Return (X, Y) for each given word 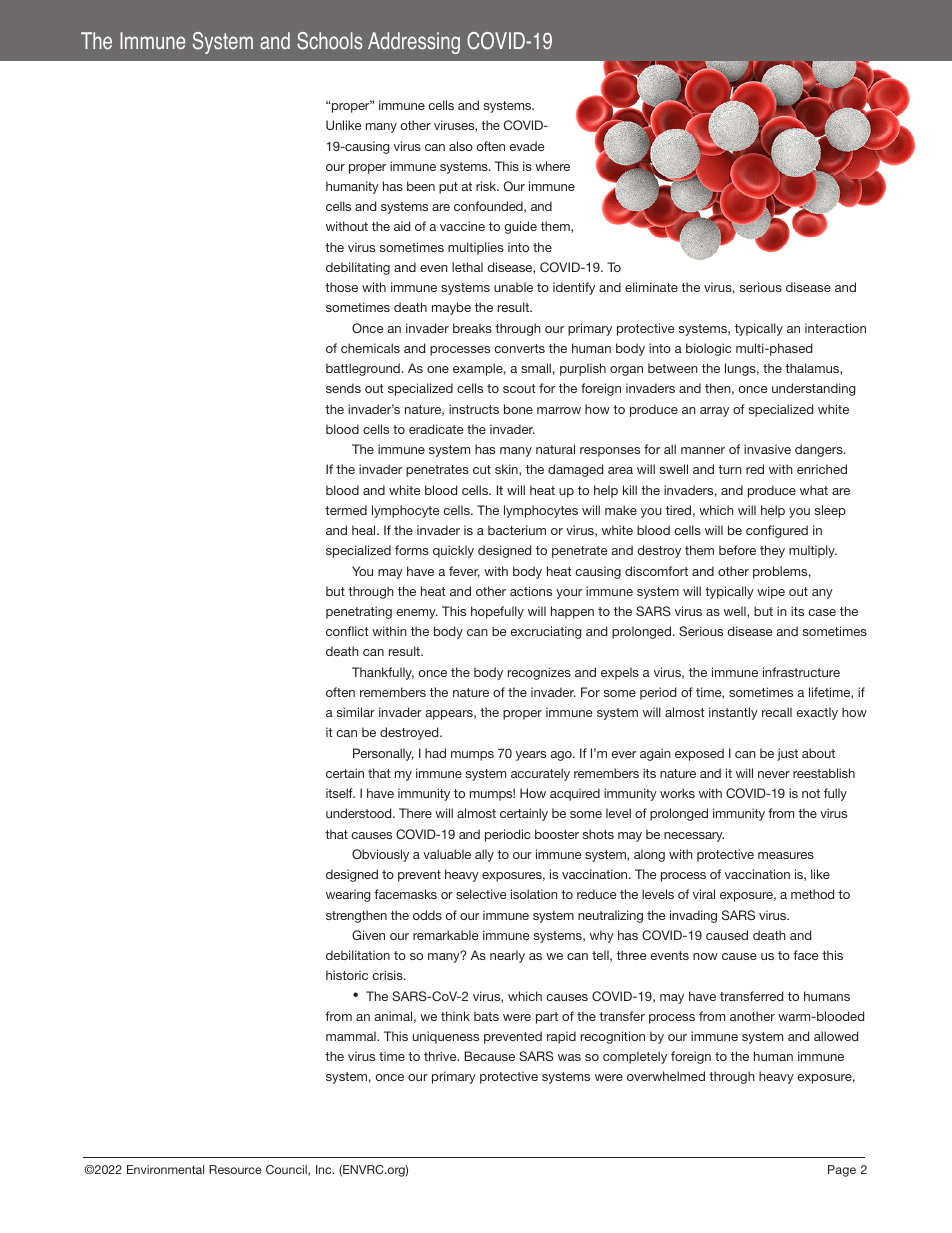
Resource (235, 1169)
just (787, 754)
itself (340, 793)
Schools (330, 41)
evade (526, 146)
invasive (767, 449)
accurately (540, 774)
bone (518, 409)
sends (343, 388)
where (552, 166)
